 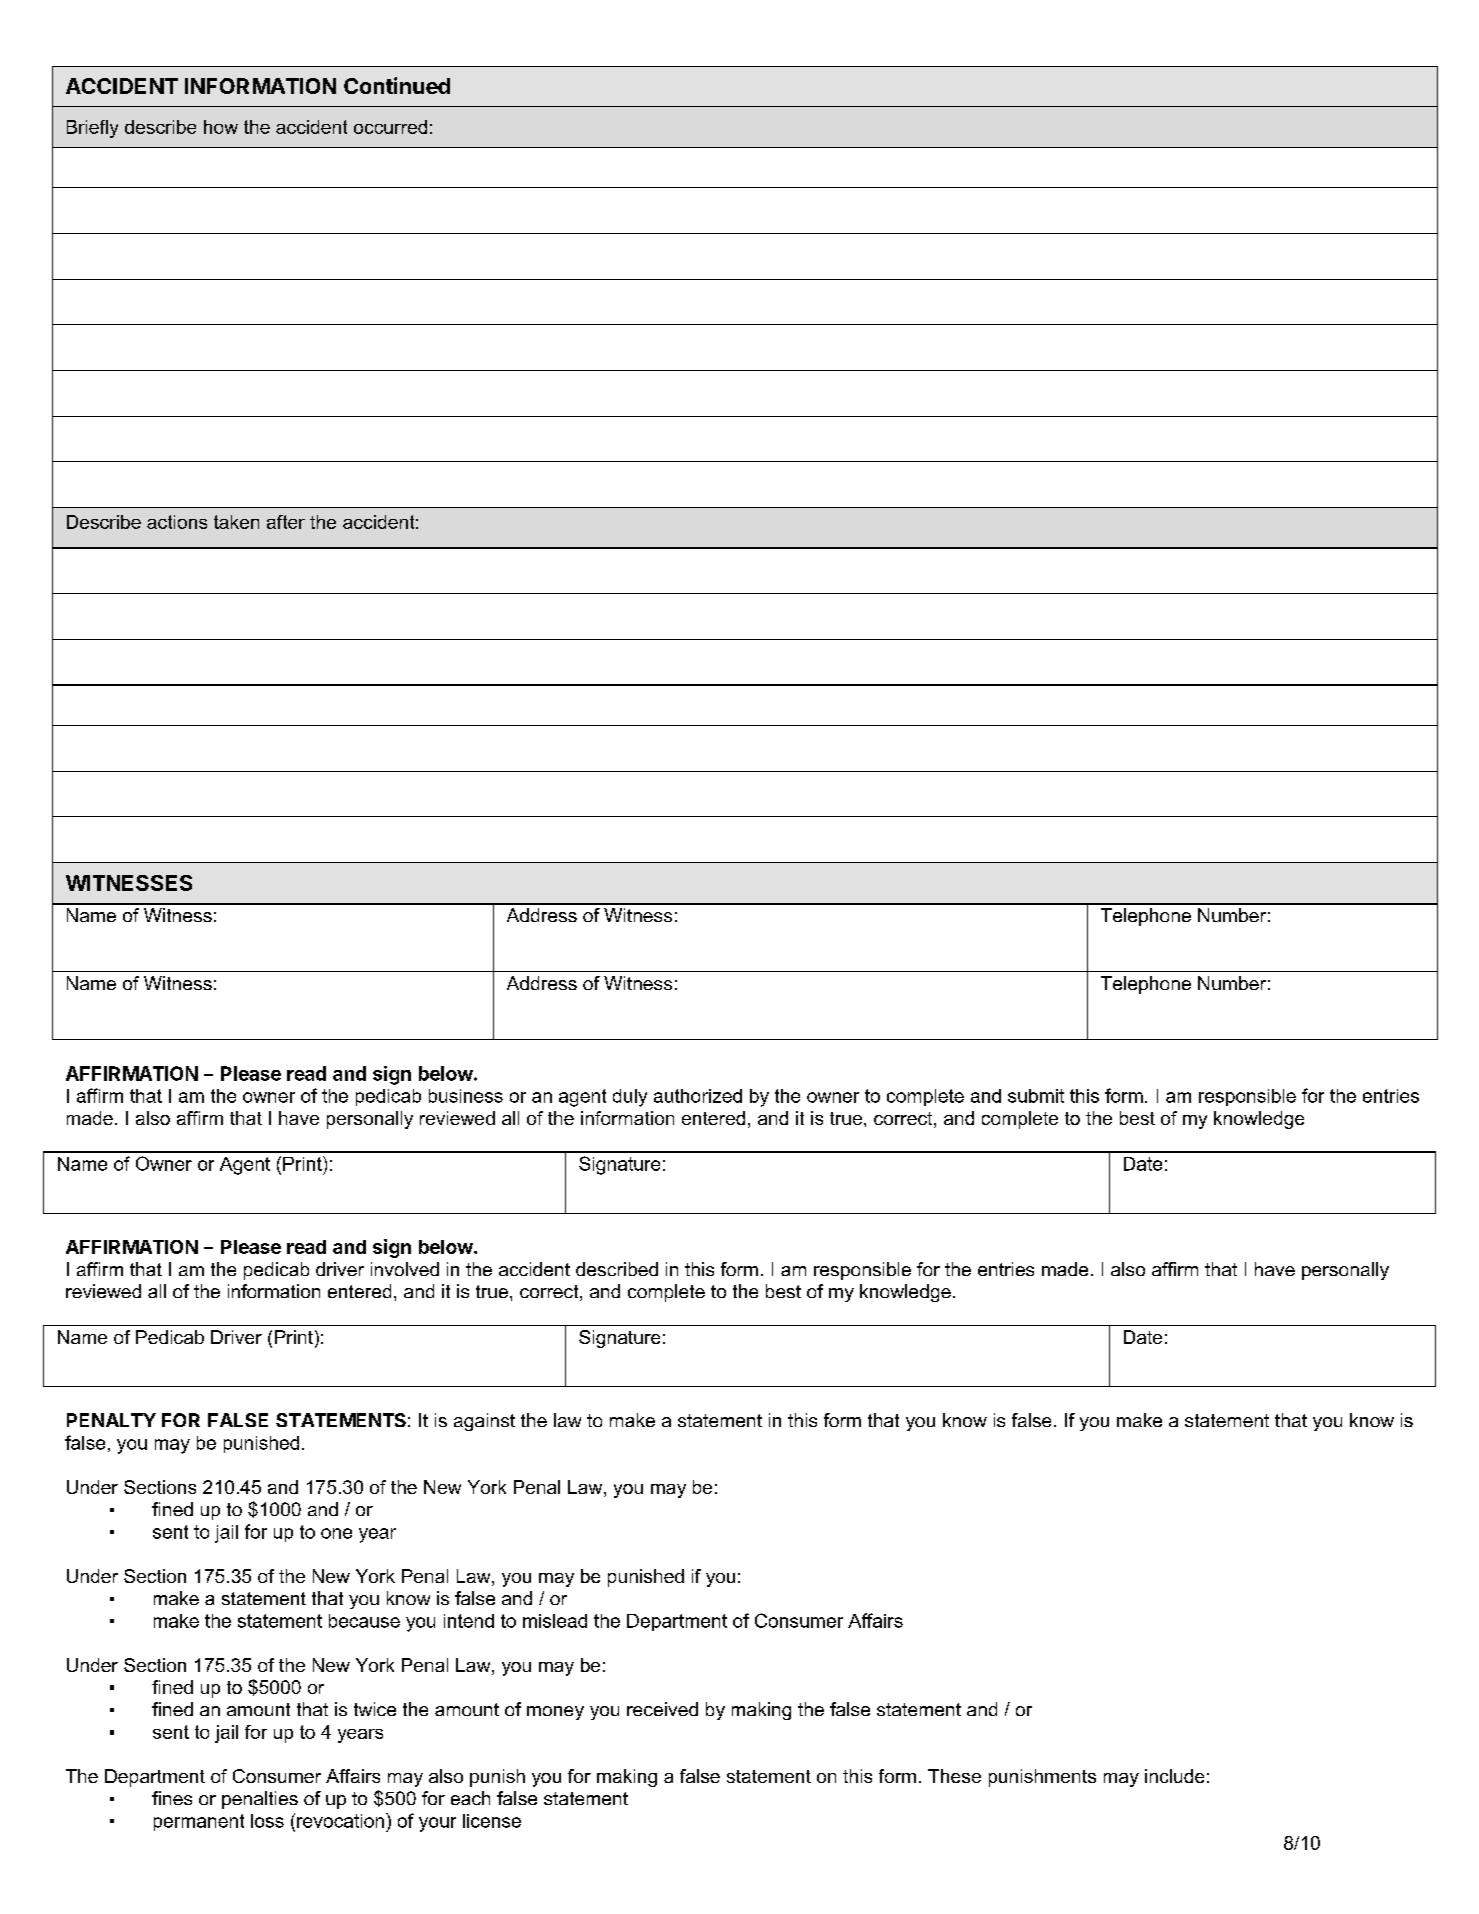 What do you see at coordinates (221, 127) in the screenshot?
I see `how` at bounding box center [221, 127].
